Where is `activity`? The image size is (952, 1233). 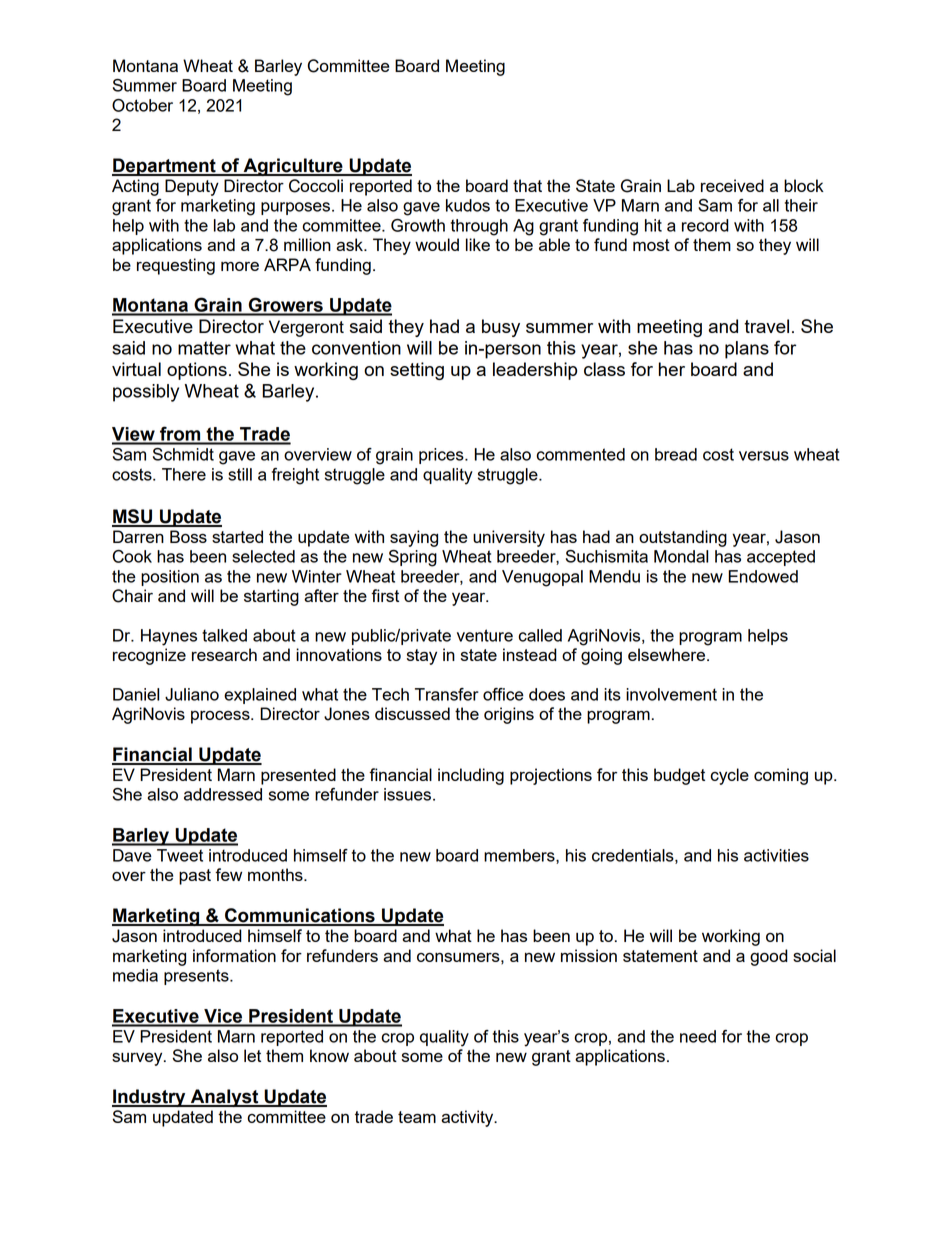
activity is located at coordinates (468, 1118).
